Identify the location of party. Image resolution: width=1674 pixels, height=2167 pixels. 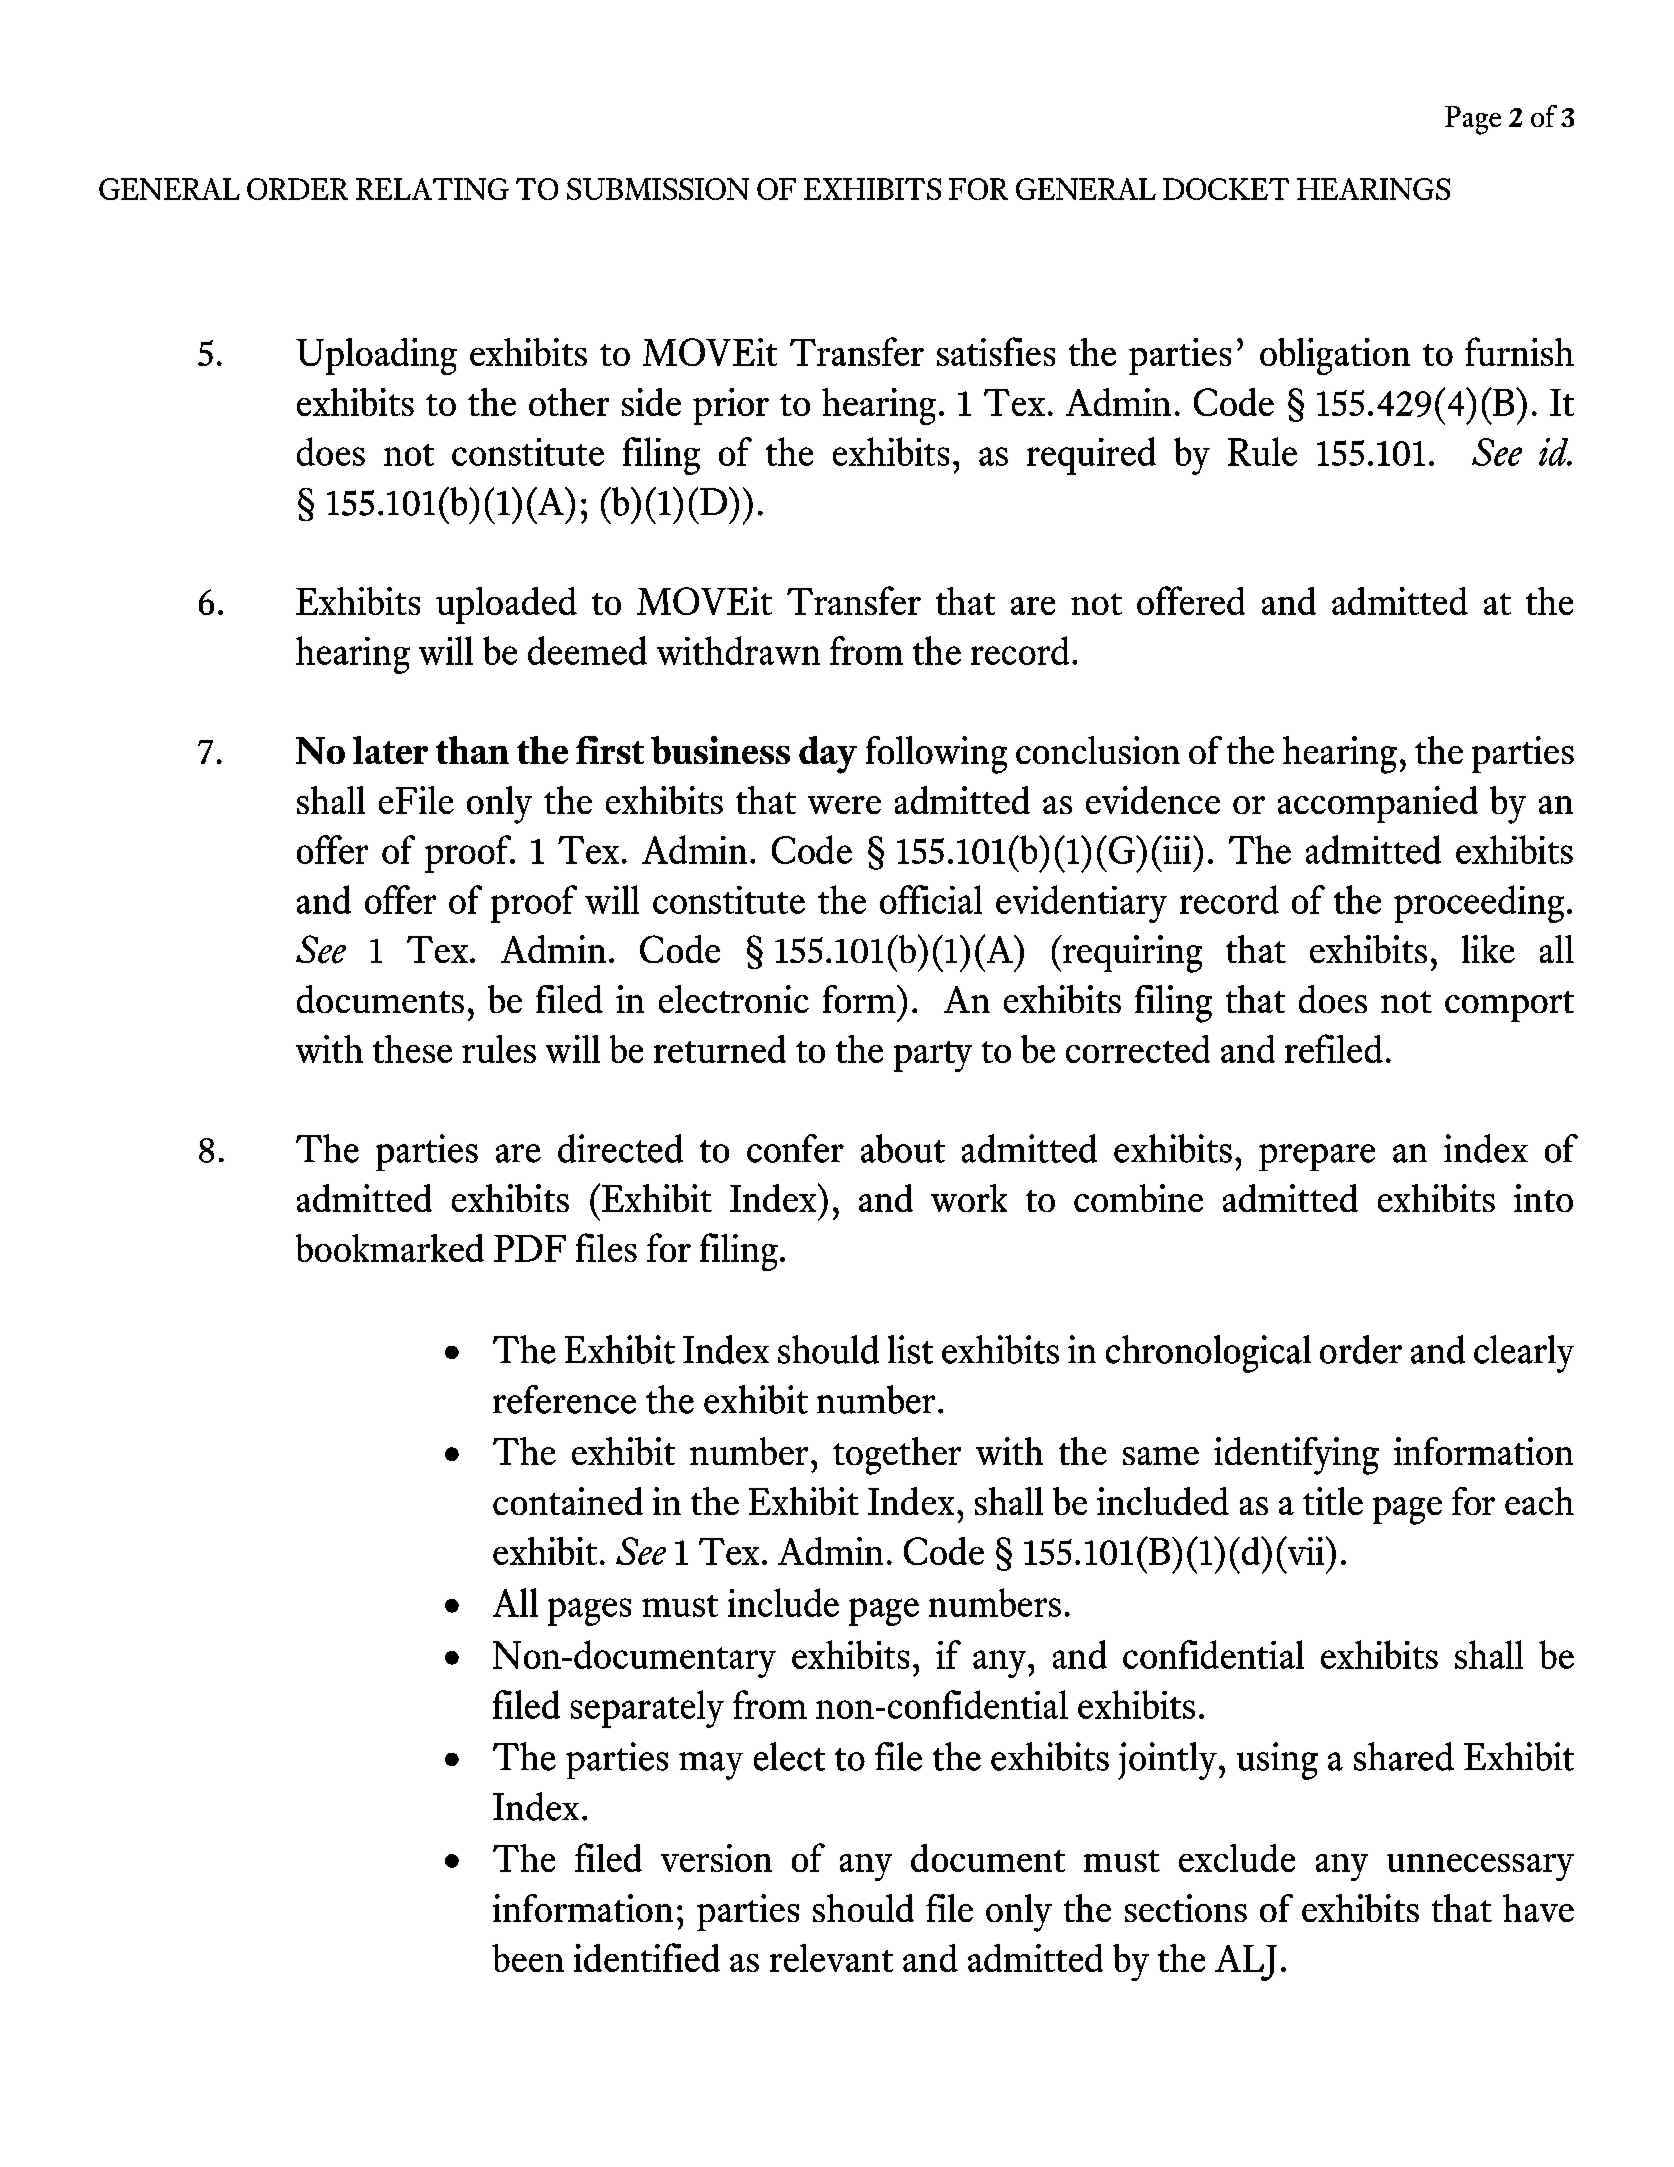
(933, 1056).
